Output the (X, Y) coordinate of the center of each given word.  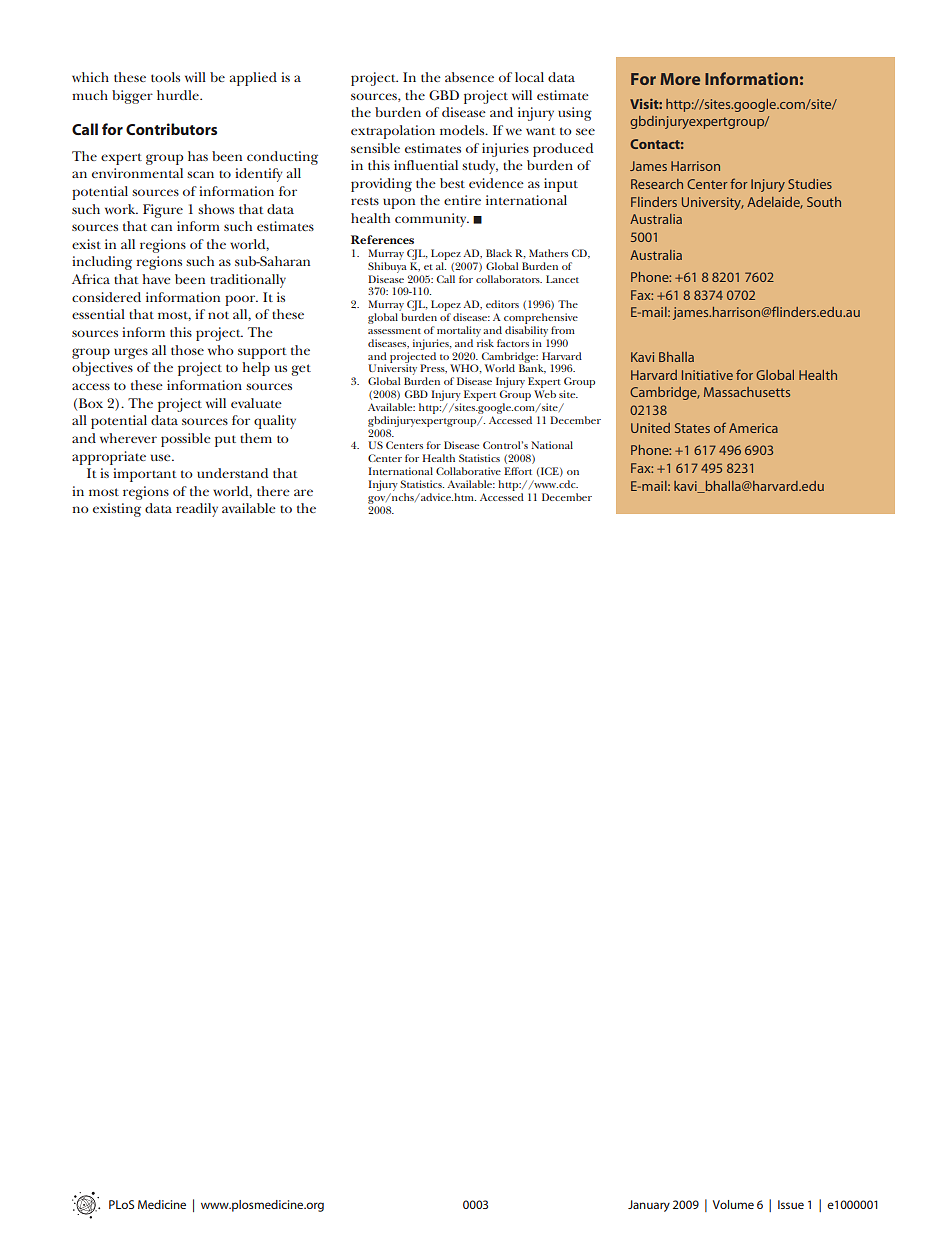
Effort (518, 471)
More (680, 79)
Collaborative (468, 471)
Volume (733, 1204)
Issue (791, 1204)
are (303, 492)
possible (186, 440)
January (649, 1206)
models (463, 130)
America (753, 428)
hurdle (179, 95)
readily (197, 510)
